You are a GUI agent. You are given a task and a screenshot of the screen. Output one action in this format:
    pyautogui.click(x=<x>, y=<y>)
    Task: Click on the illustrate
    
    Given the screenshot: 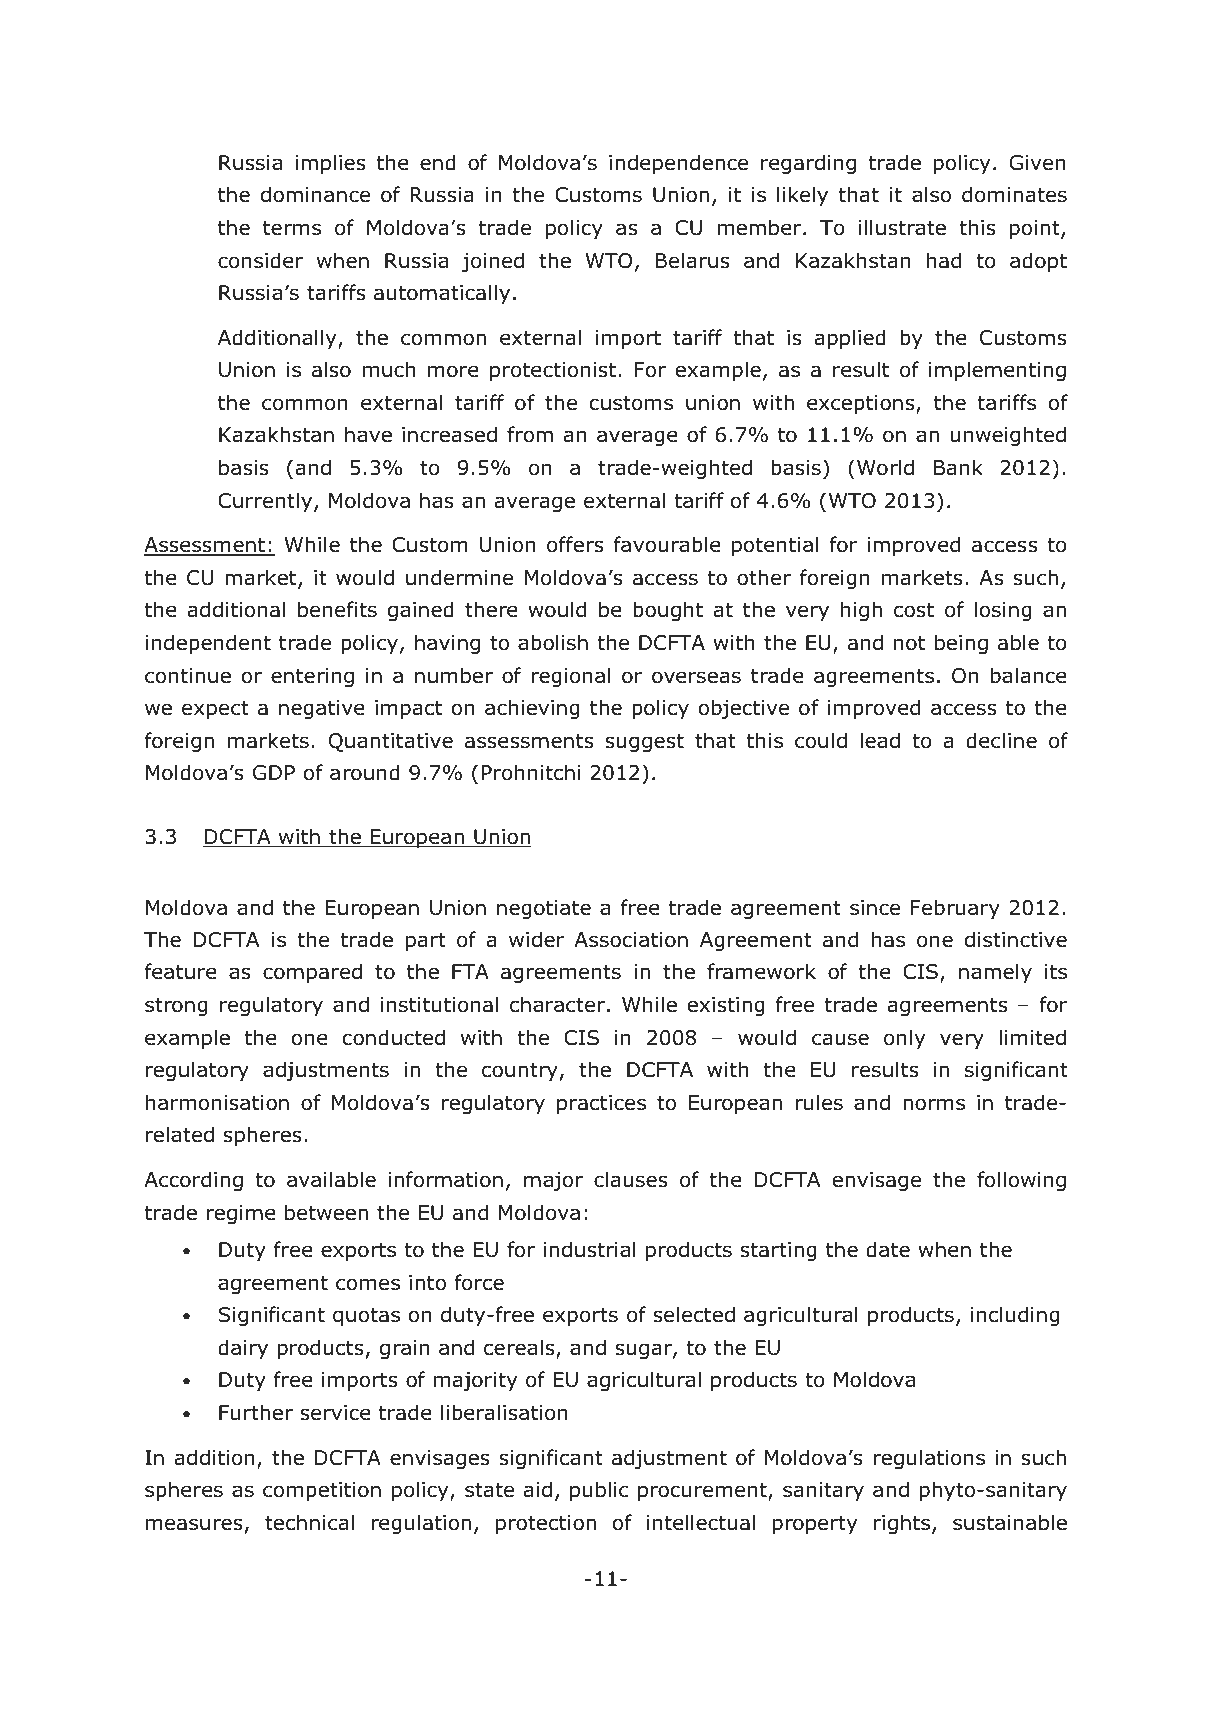 What is the action you would take?
    pyautogui.click(x=902, y=227)
